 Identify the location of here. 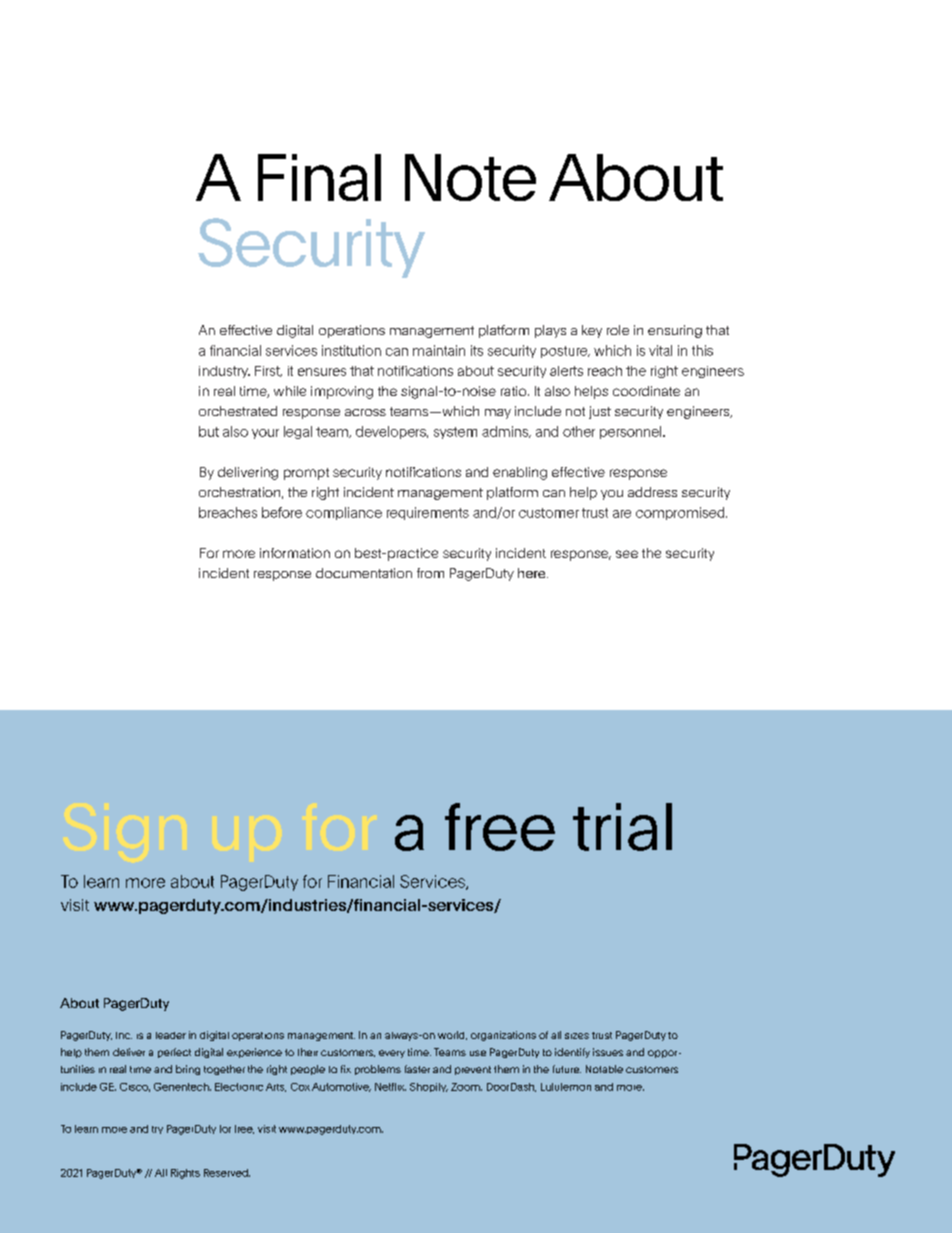
(533, 573).
